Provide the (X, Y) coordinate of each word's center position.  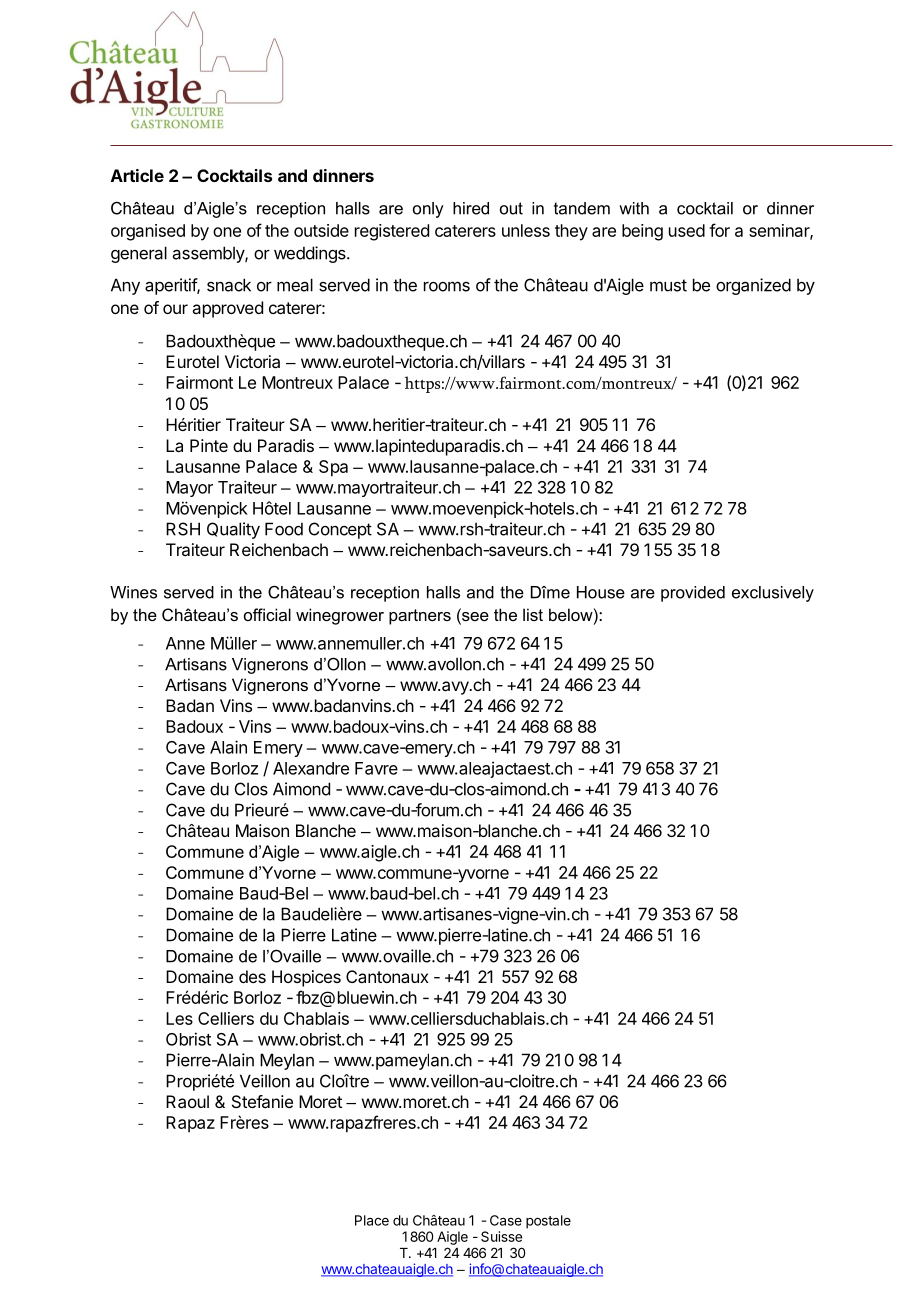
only (428, 210)
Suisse (501, 1236)
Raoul (187, 1101)
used (687, 230)
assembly (209, 254)
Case (506, 1220)
